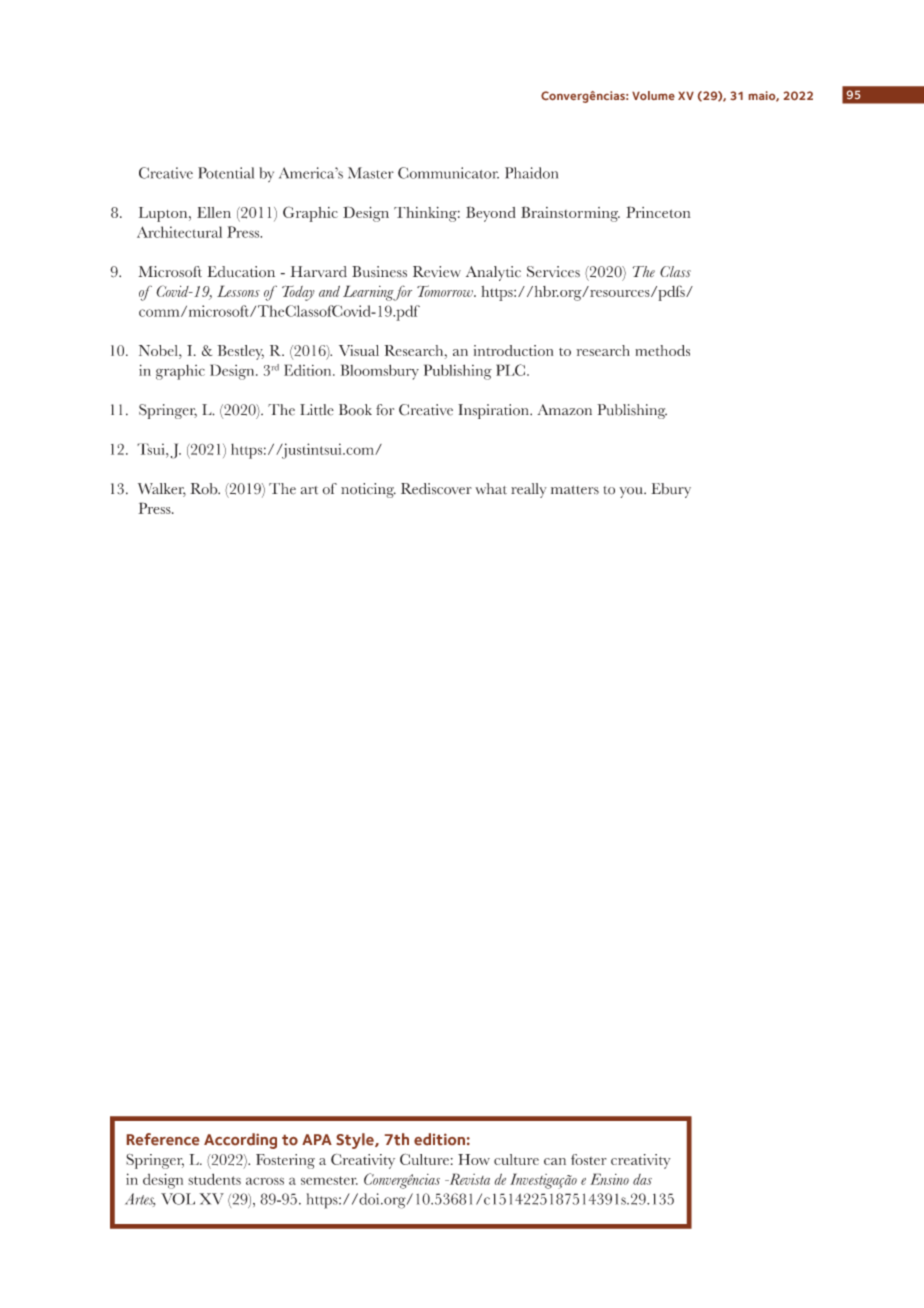 The image size is (924, 1308). Describe the element at coordinates (380, 372) in the screenshot. I see `Bloomsbury` at that location.
